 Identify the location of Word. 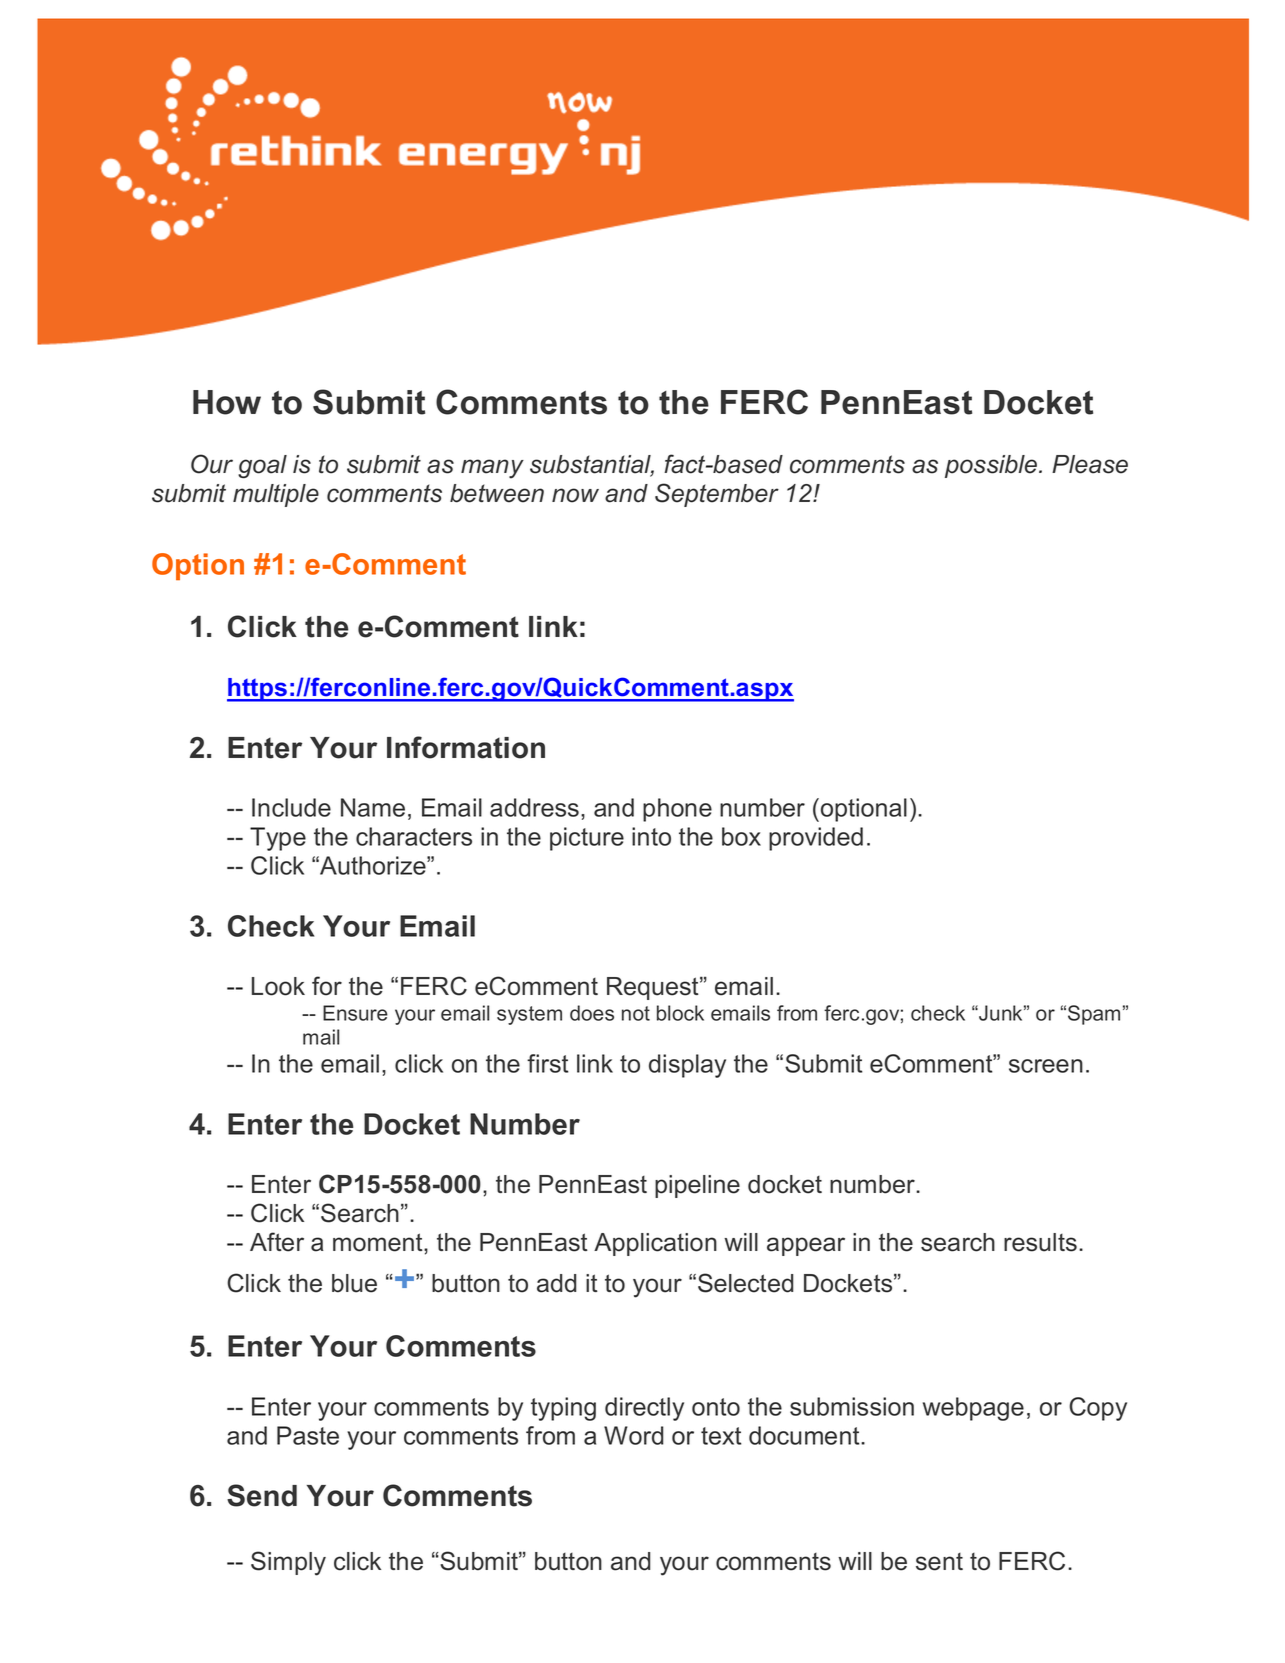
(633, 1435).
